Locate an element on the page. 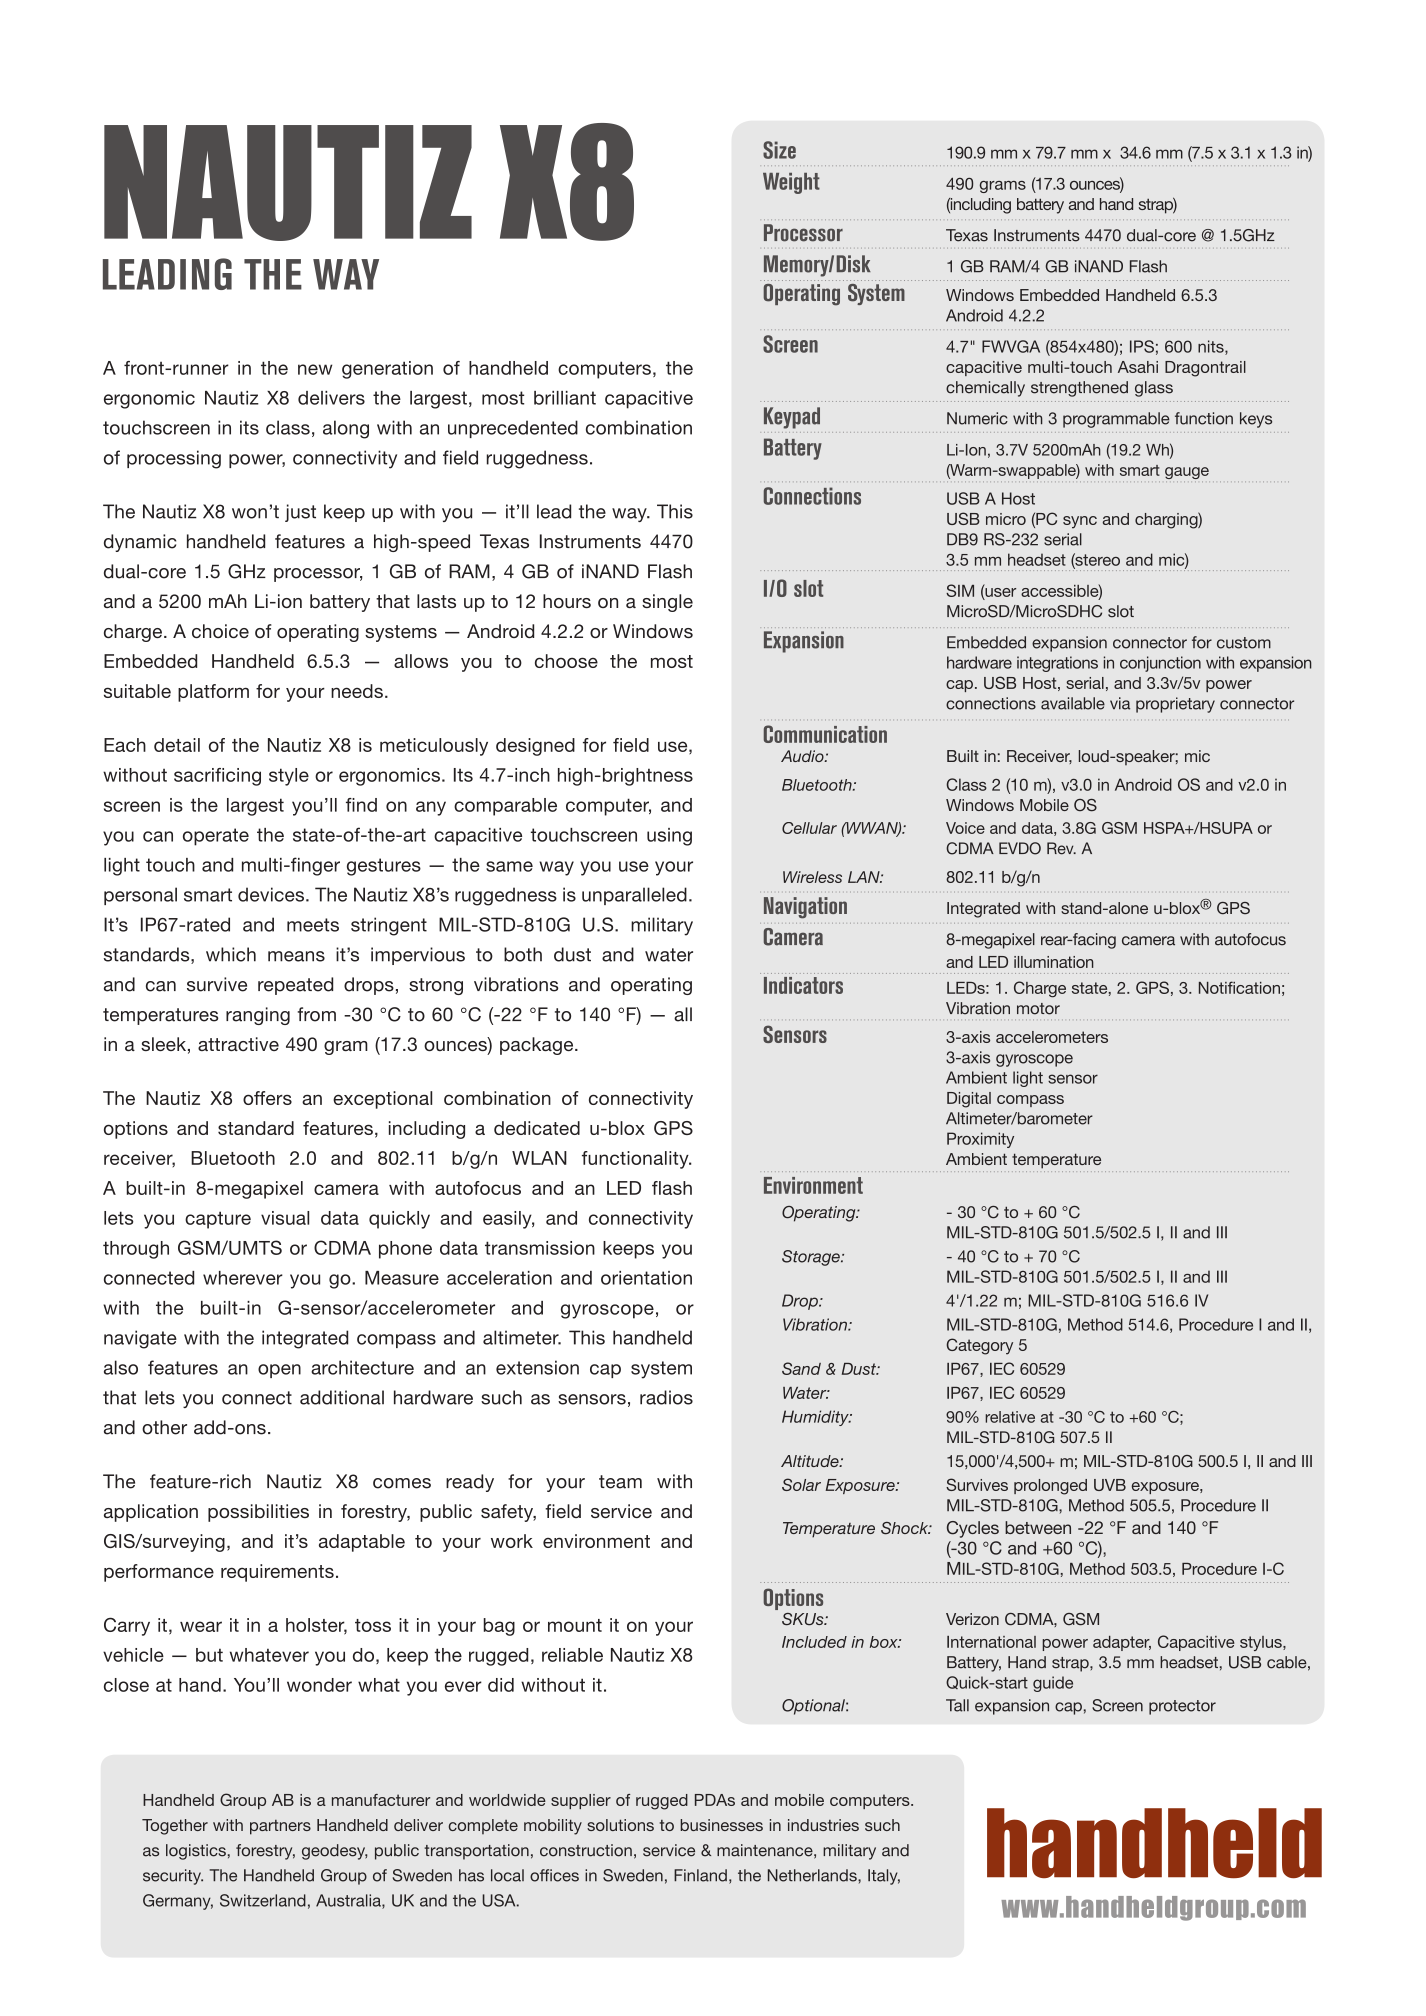  motor is located at coordinates (1038, 1009).
